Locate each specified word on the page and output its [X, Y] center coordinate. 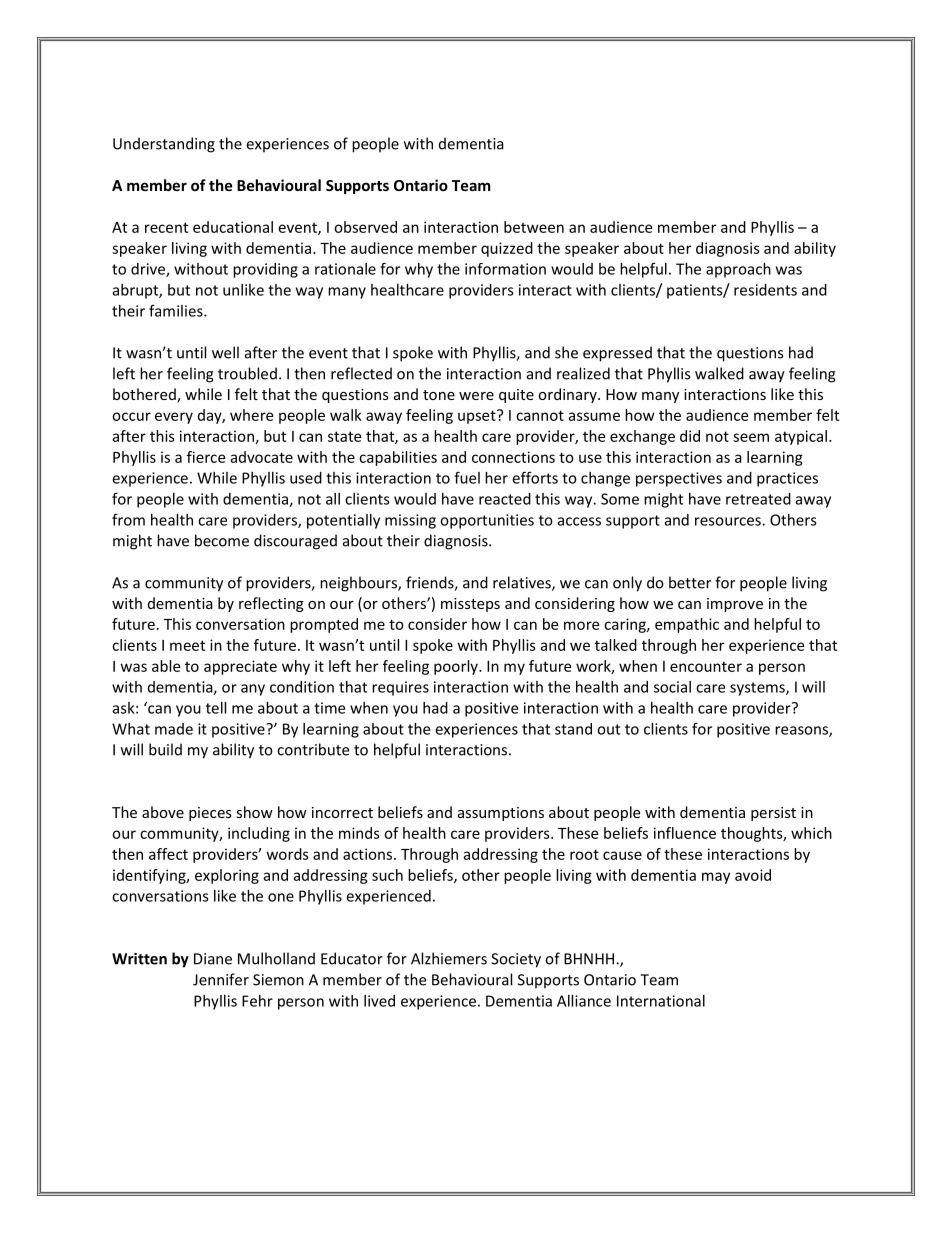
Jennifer [221, 979]
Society [516, 960]
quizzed [507, 249]
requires [400, 688]
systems [758, 689]
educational [233, 227]
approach [738, 270]
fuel [467, 477]
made [174, 729]
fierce [206, 457]
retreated [758, 499]
